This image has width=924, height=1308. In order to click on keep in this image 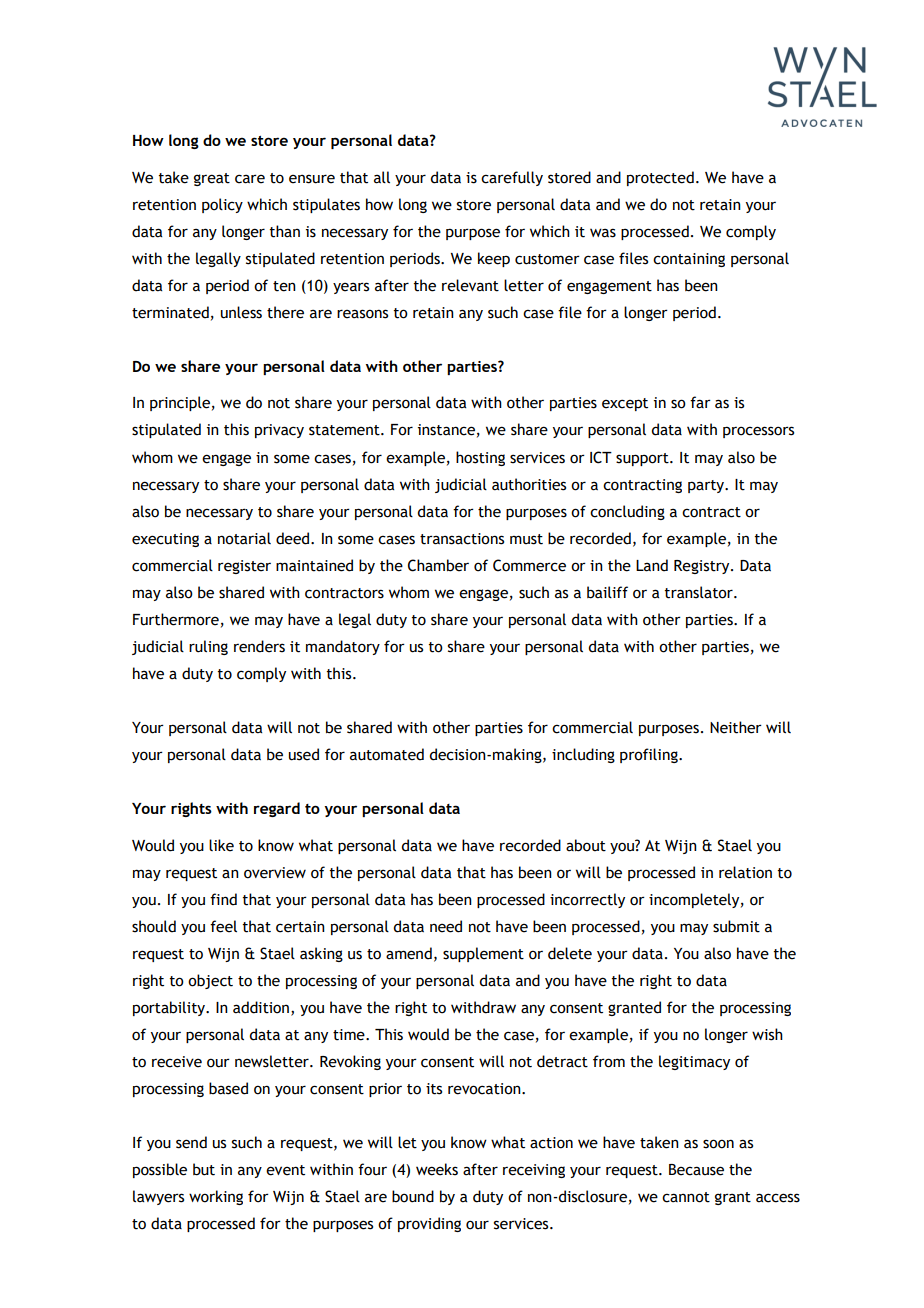, I will do `click(494, 259)`.
